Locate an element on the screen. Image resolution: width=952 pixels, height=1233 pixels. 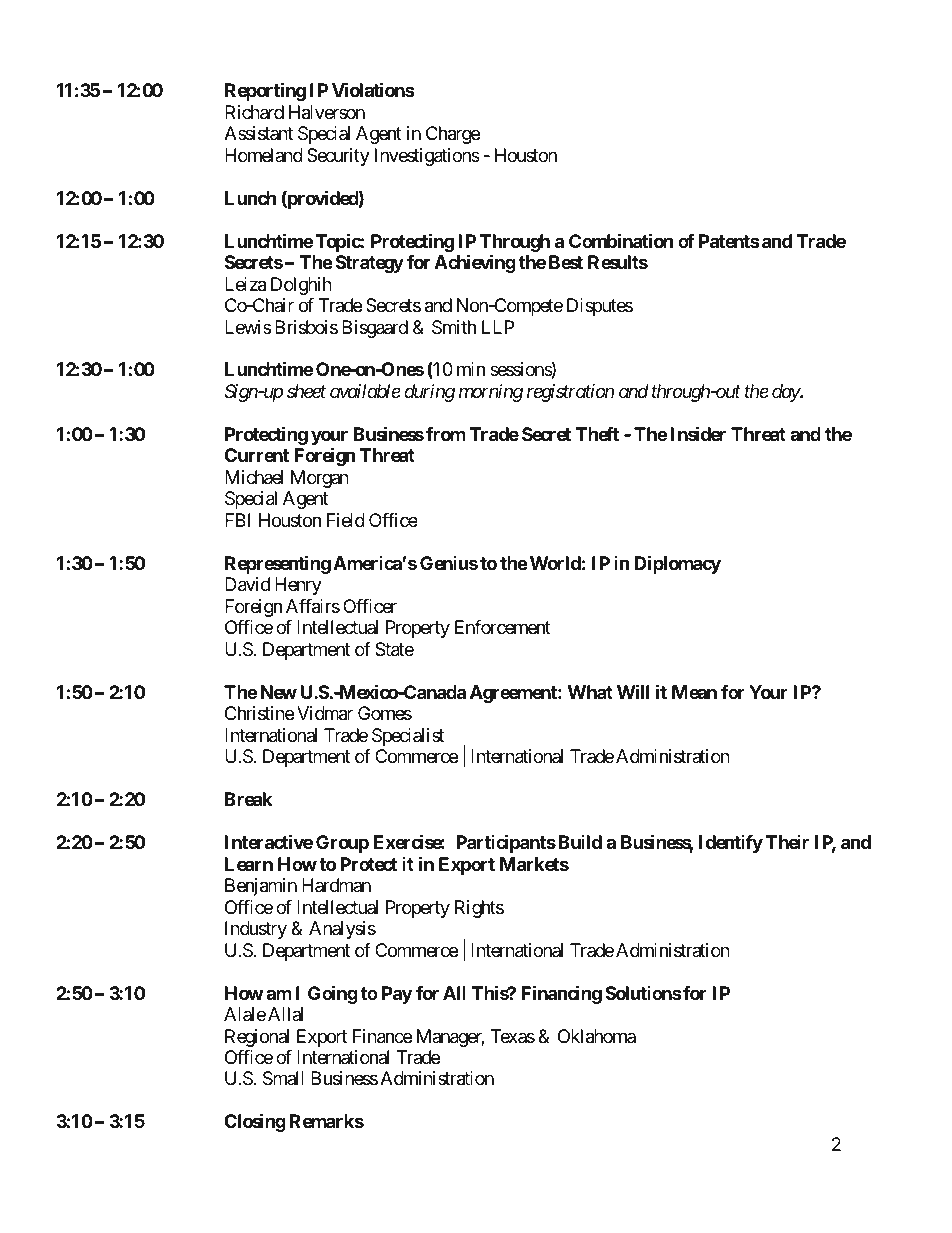
Insider is located at coordinates (698, 433).
